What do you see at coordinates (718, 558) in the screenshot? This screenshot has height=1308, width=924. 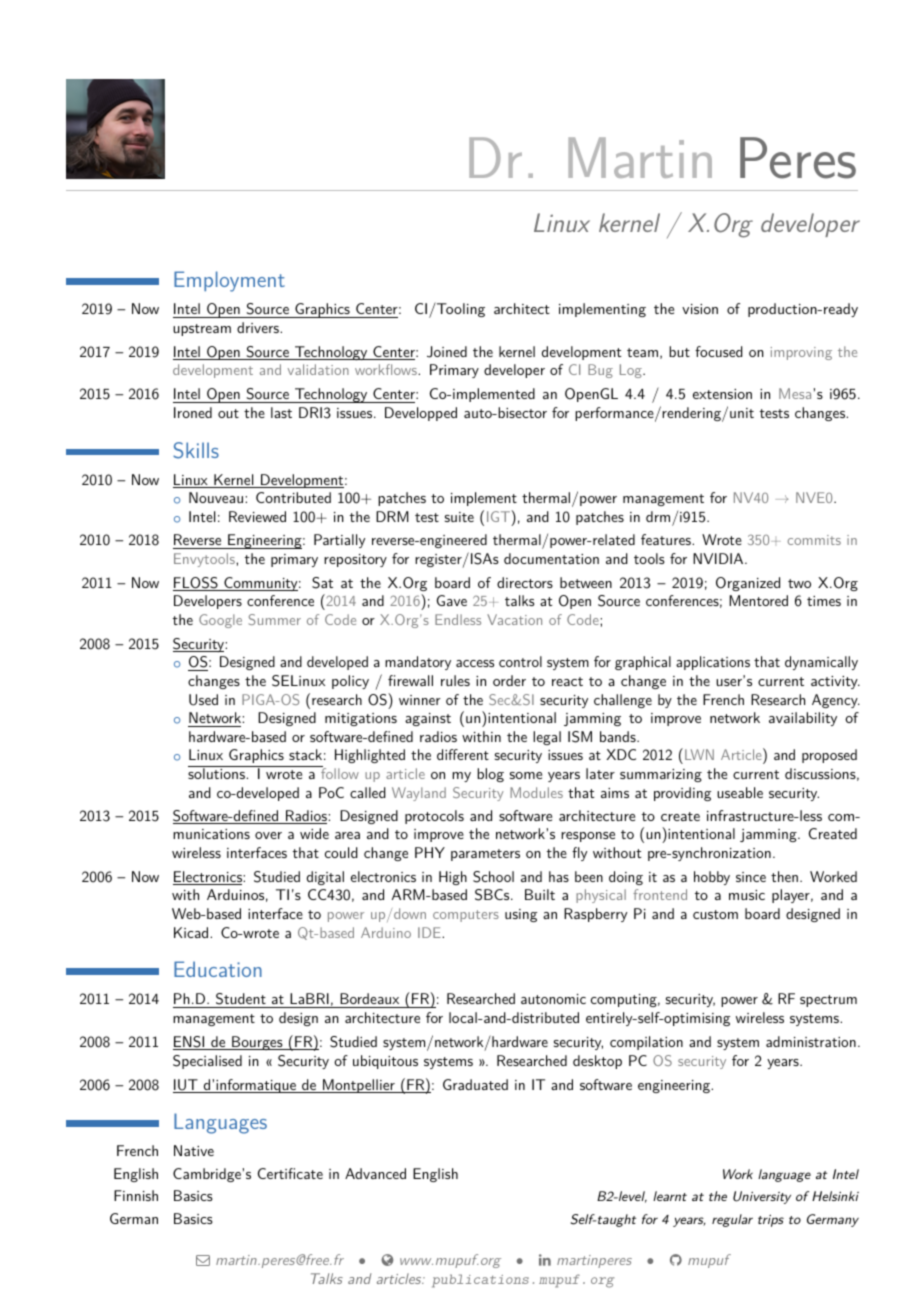 I see `NVIDIA` at bounding box center [718, 558].
